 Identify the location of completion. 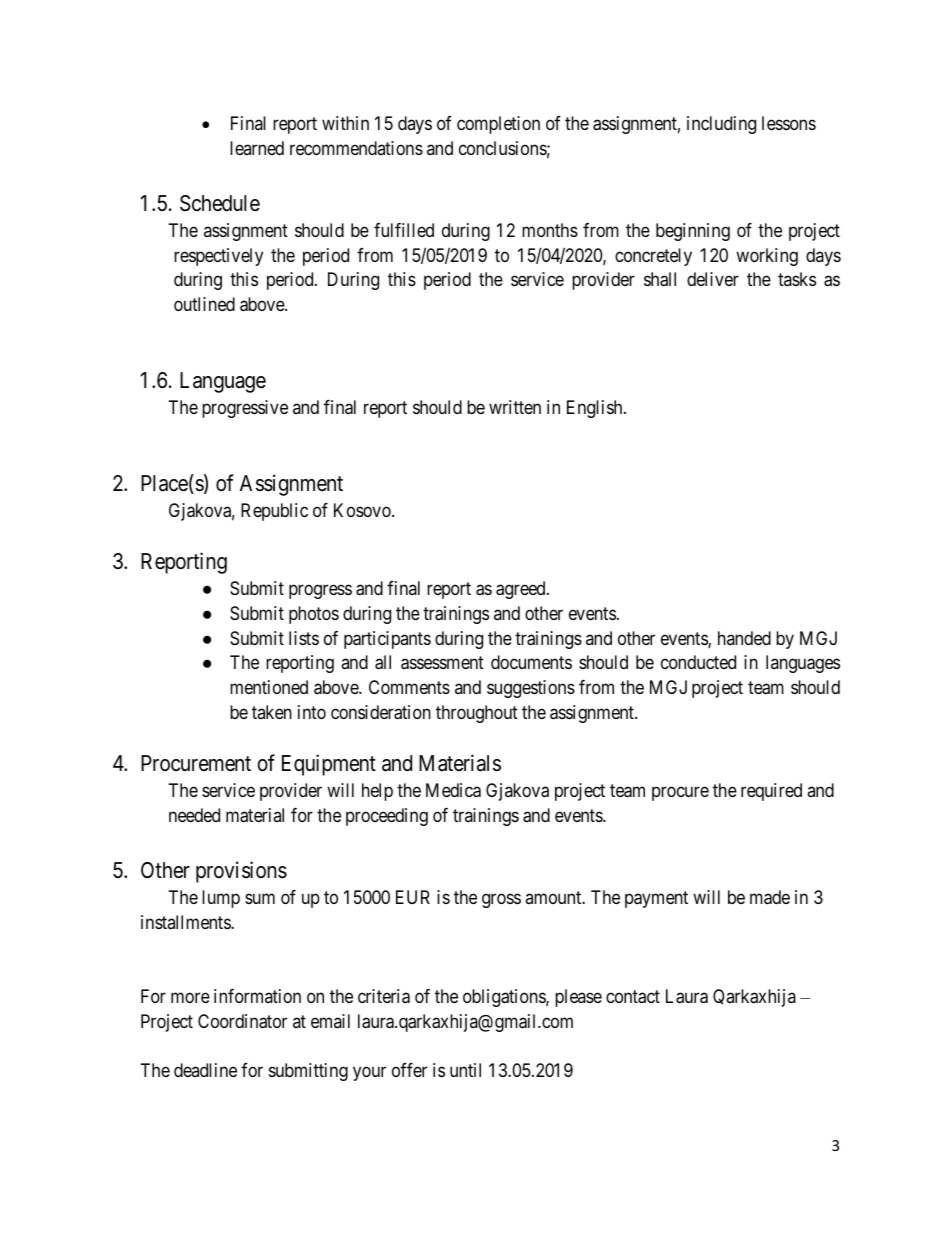
(498, 125).
